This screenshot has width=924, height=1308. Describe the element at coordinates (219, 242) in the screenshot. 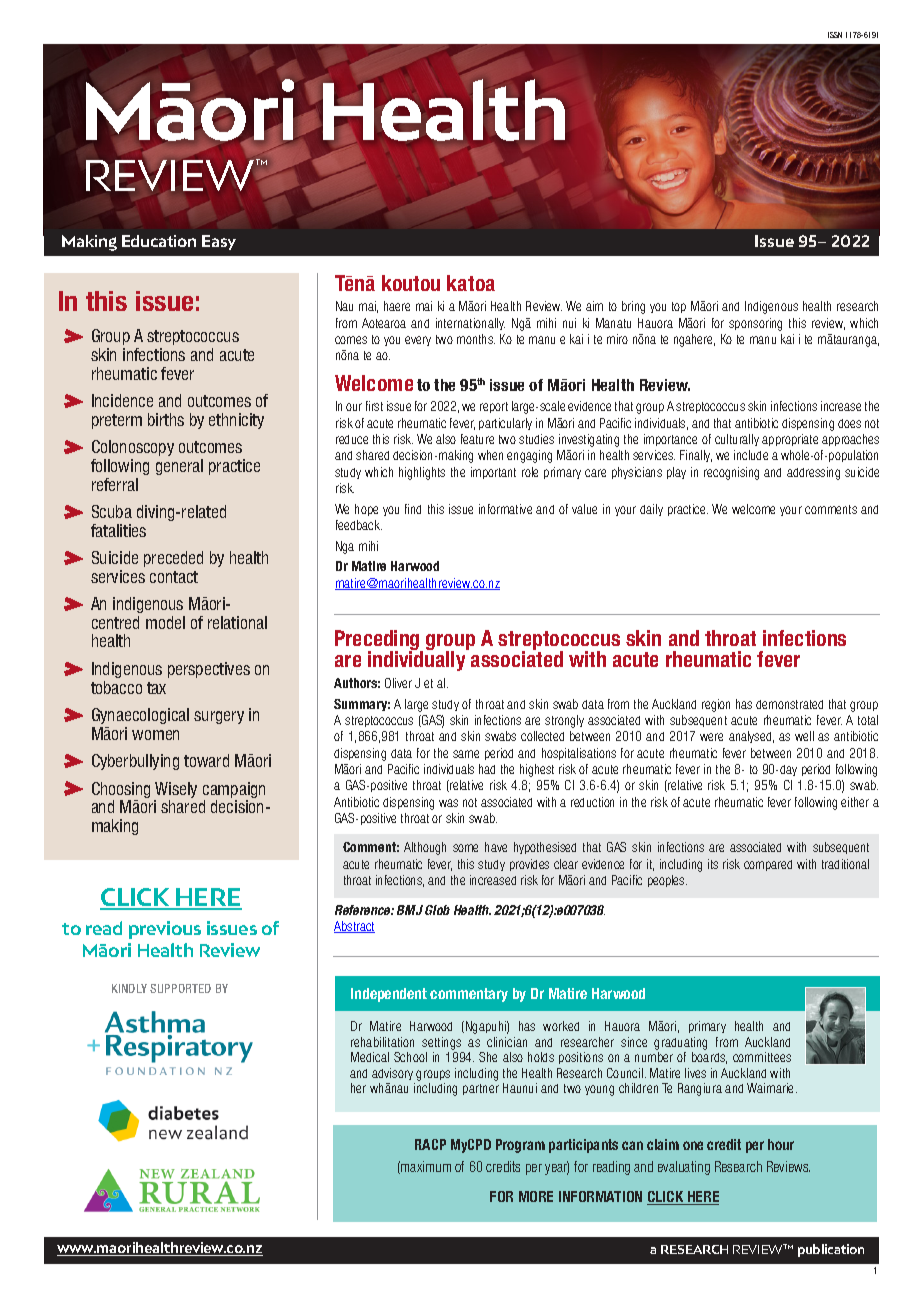

I see `Easy` at that location.
